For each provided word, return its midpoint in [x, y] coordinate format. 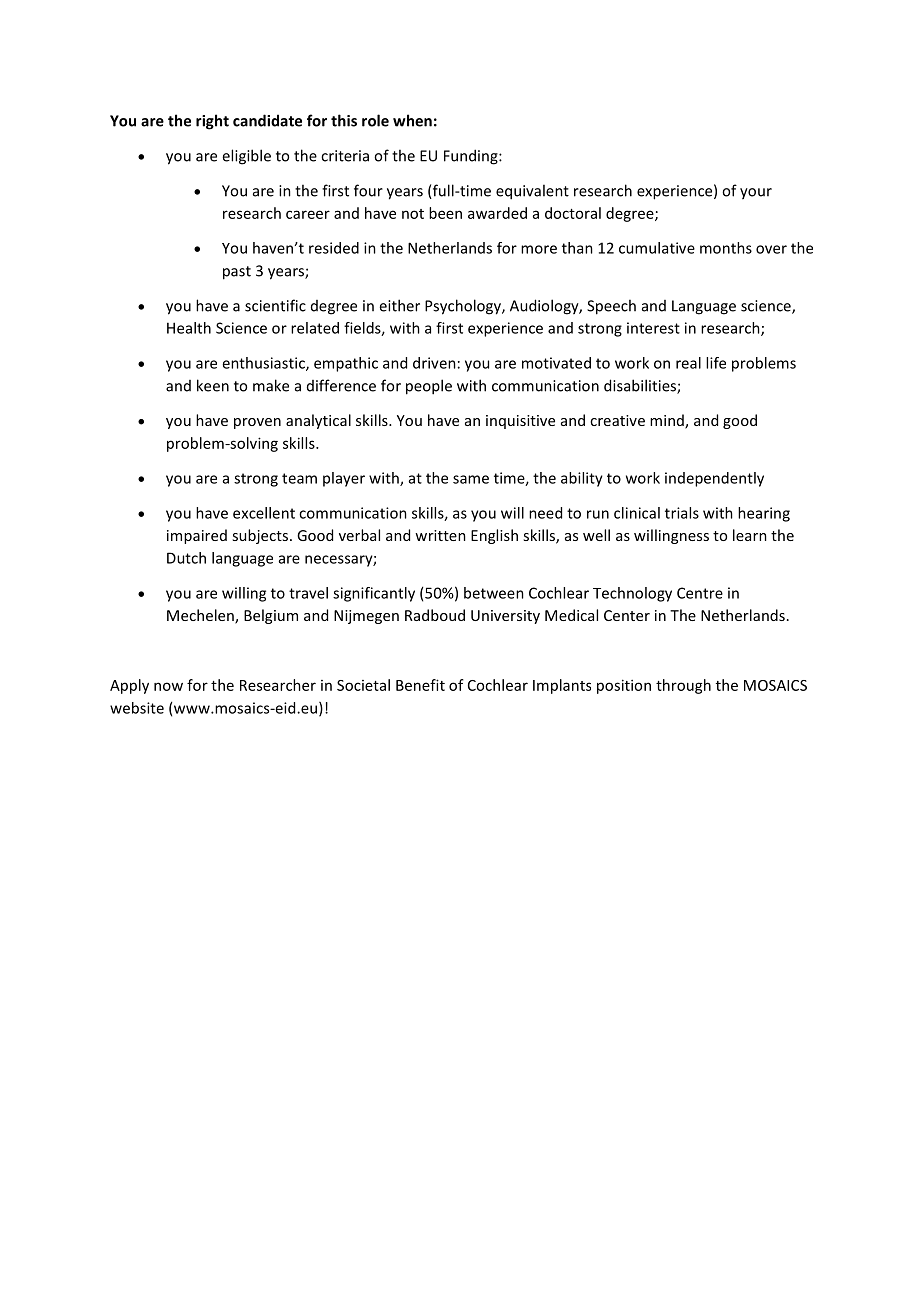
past [237, 273]
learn [750, 535]
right [212, 122]
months [726, 248]
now [168, 686]
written [440, 535]
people [429, 387]
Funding [472, 157]
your [756, 194]
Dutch [186, 558]
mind [668, 421]
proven [257, 423]
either [399, 305]
